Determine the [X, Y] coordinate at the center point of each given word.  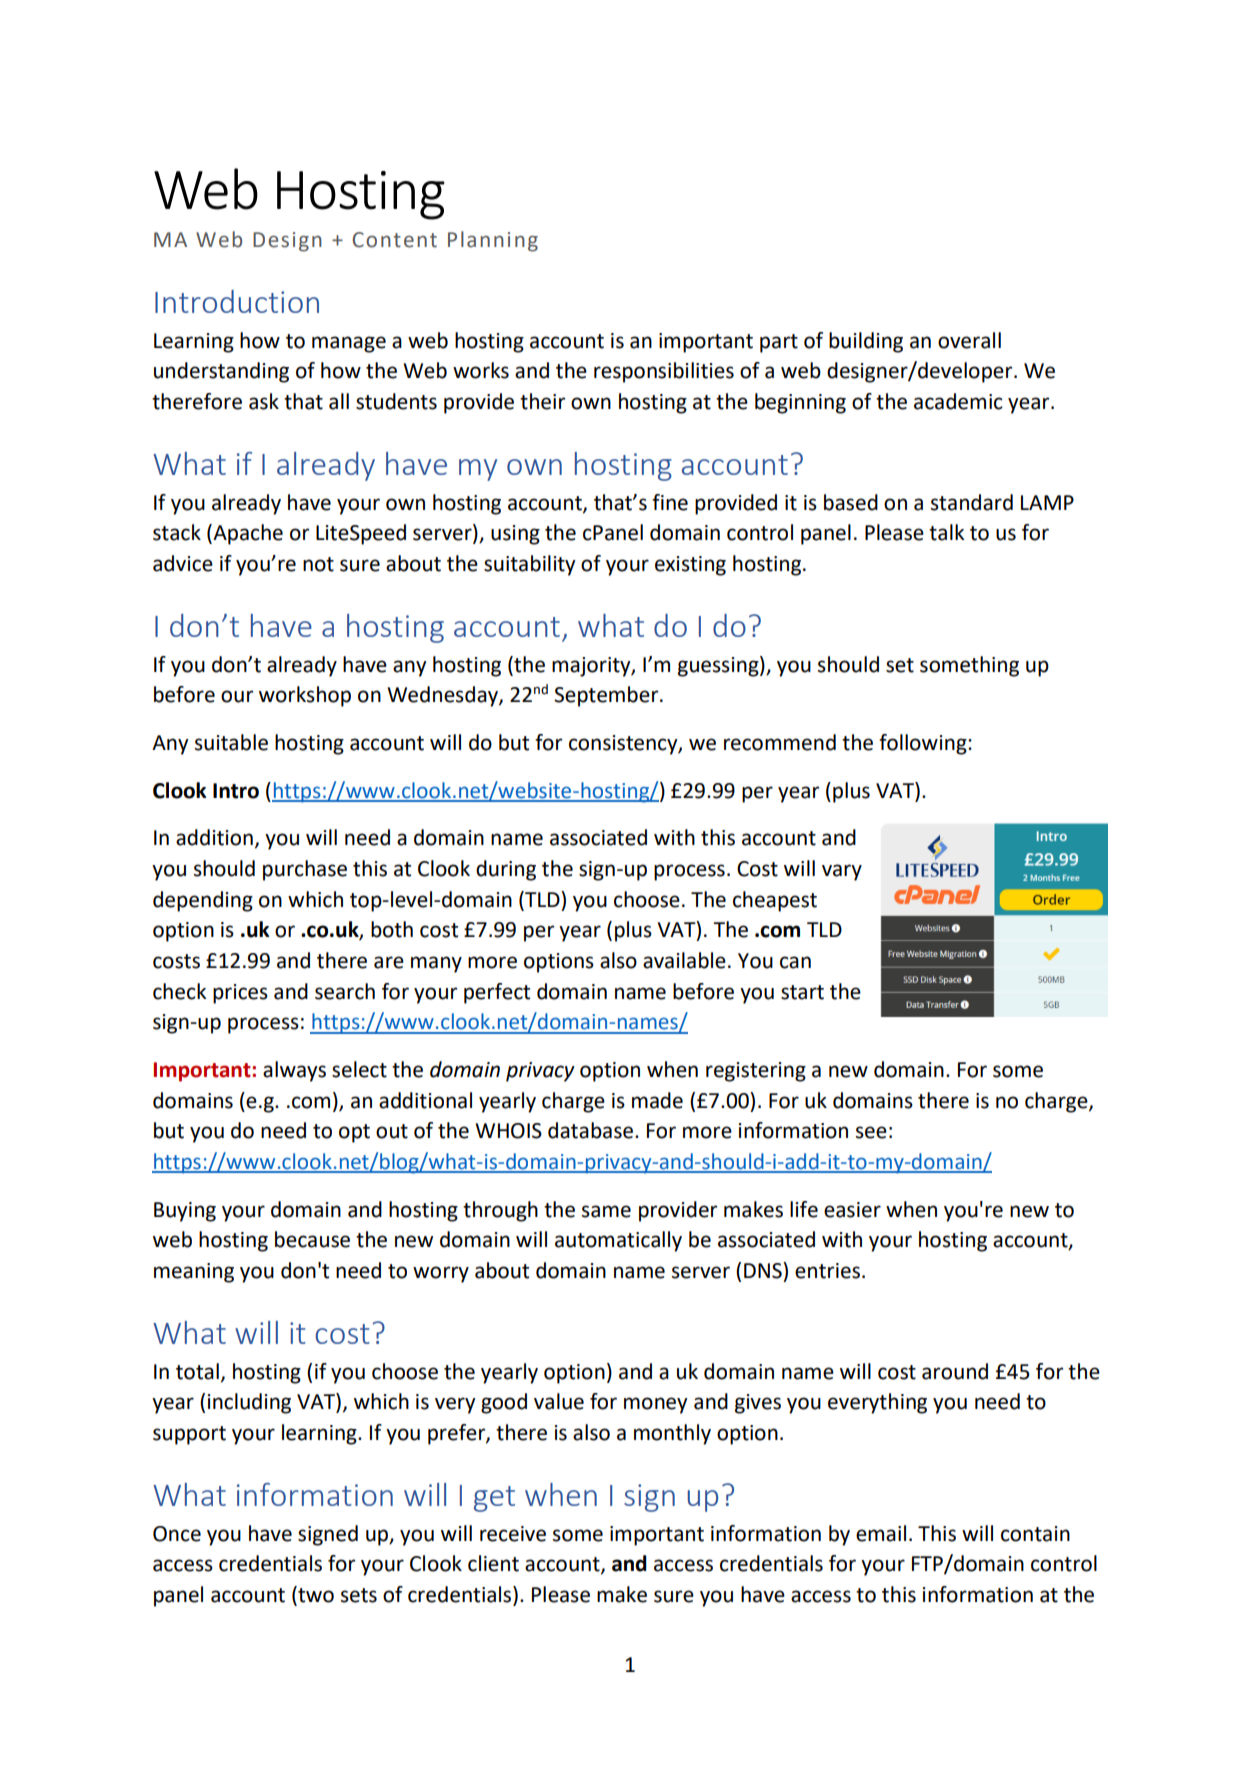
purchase [305, 870]
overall [969, 340]
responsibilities [664, 372]
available [684, 960]
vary [842, 872]
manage [349, 344]
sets [359, 1595]
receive [513, 1534]
